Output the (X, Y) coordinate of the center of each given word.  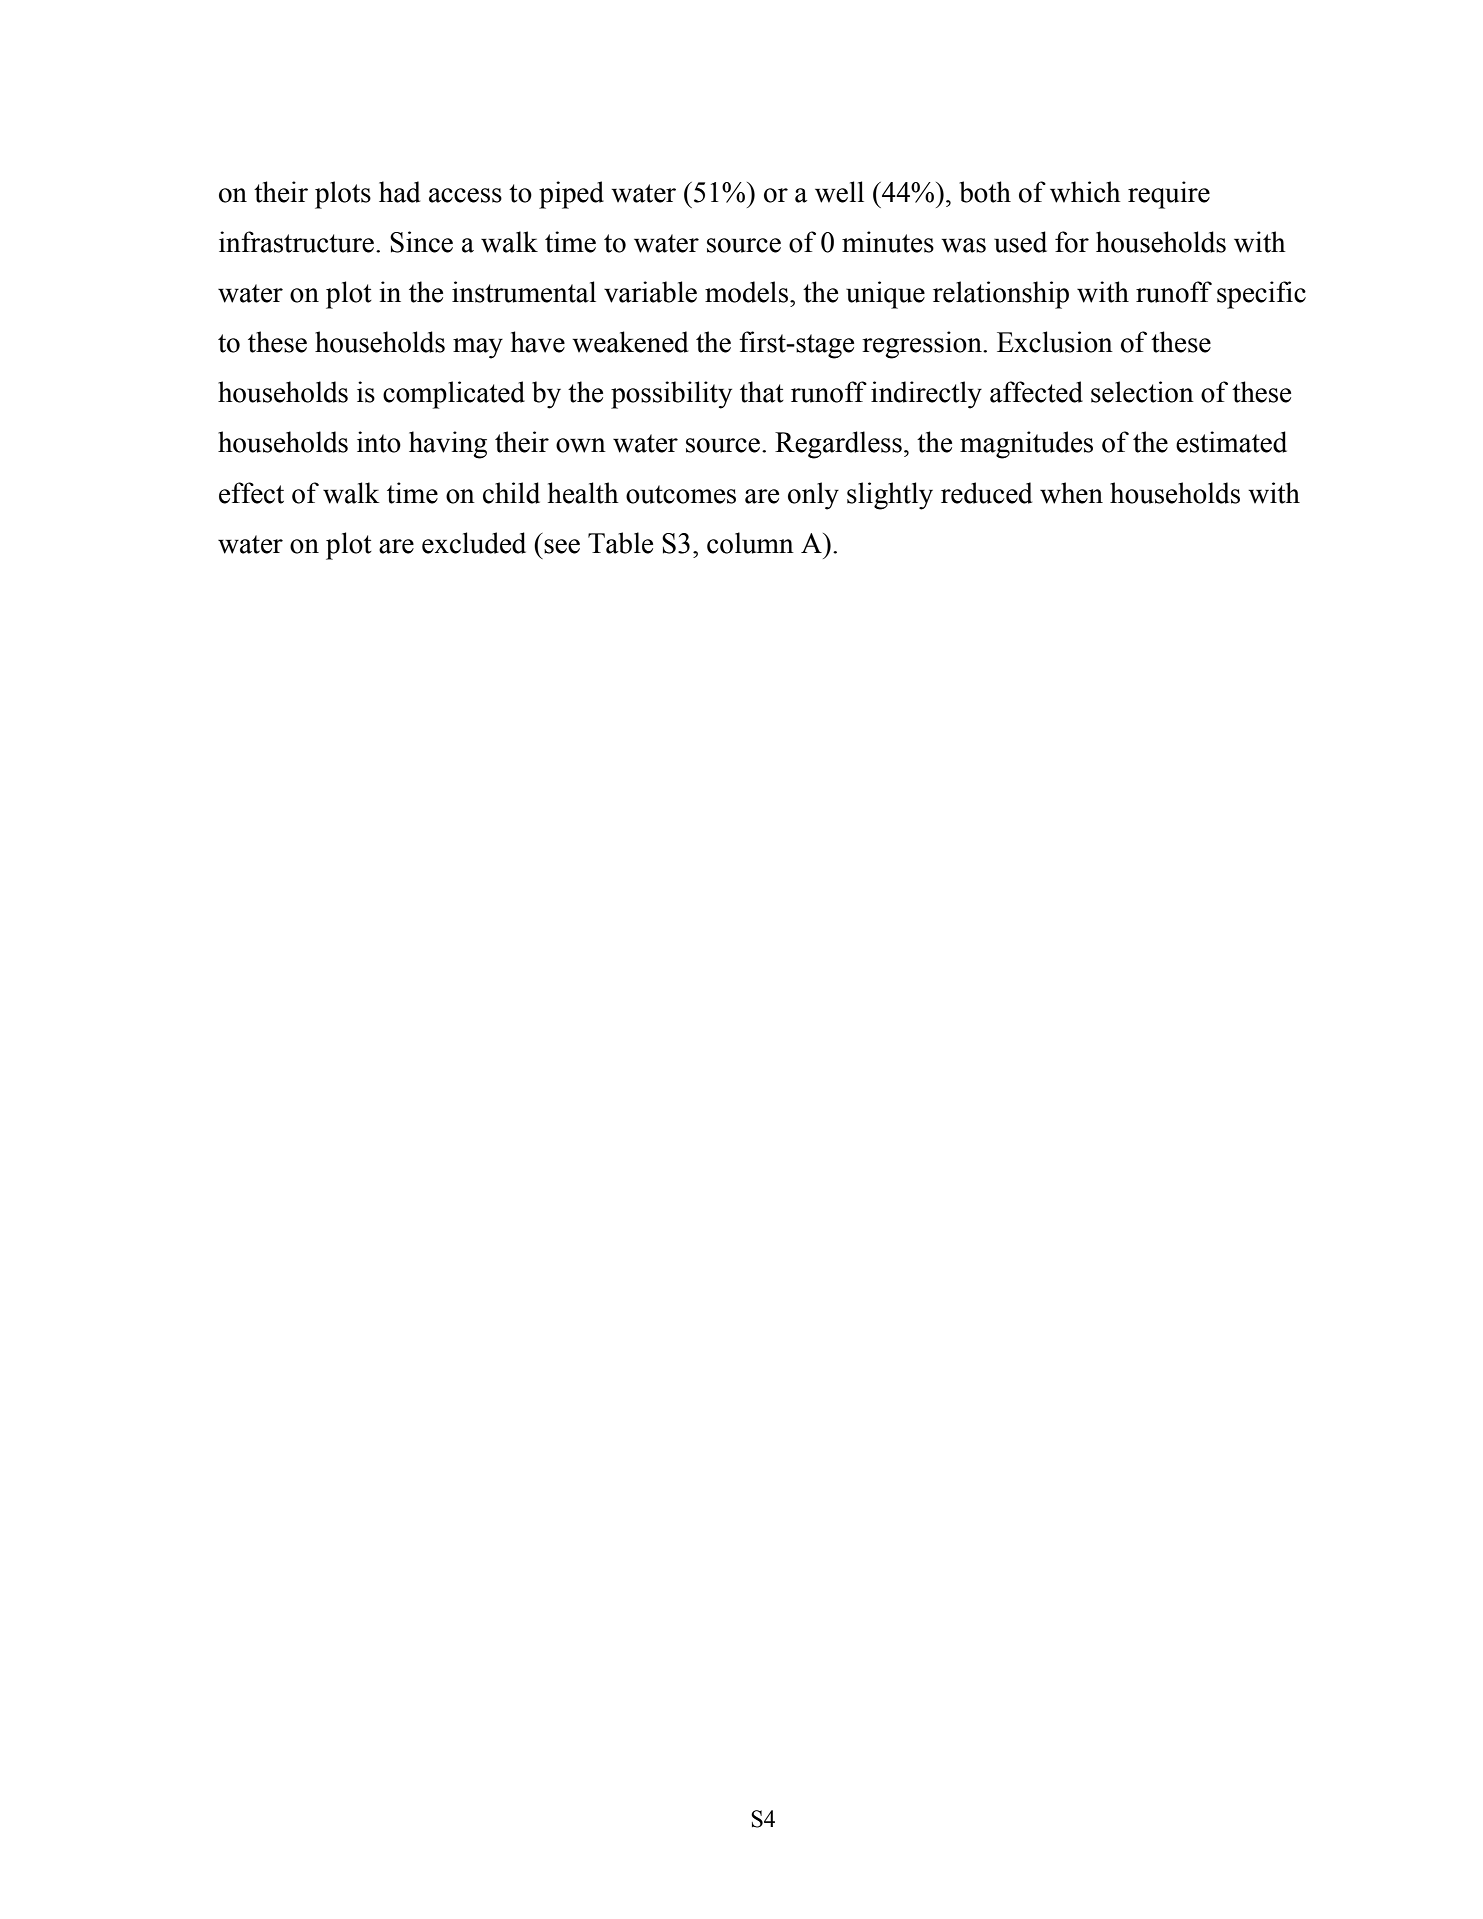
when (1071, 493)
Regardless (838, 445)
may (478, 348)
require (1169, 195)
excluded (474, 543)
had (399, 192)
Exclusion (1055, 342)
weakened (630, 342)
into (379, 442)
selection (1142, 392)
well (839, 192)
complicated (454, 395)
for (1072, 242)
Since (421, 242)
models (746, 292)
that (762, 392)
